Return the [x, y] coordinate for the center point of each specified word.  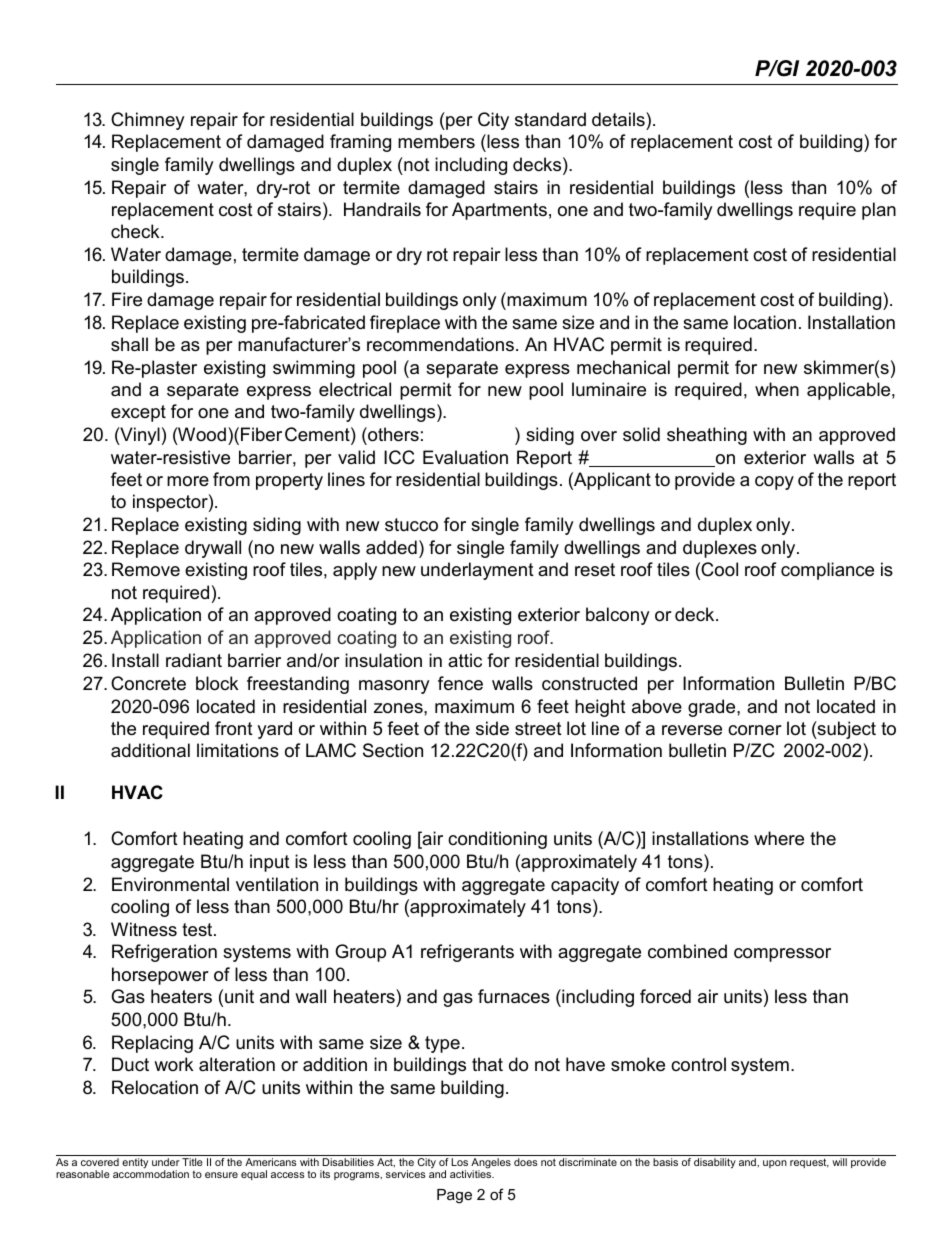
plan [879, 211]
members [436, 141]
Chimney [148, 121]
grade [713, 708]
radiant [194, 660]
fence [460, 683]
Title [192, 1162]
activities [472, 1174]
